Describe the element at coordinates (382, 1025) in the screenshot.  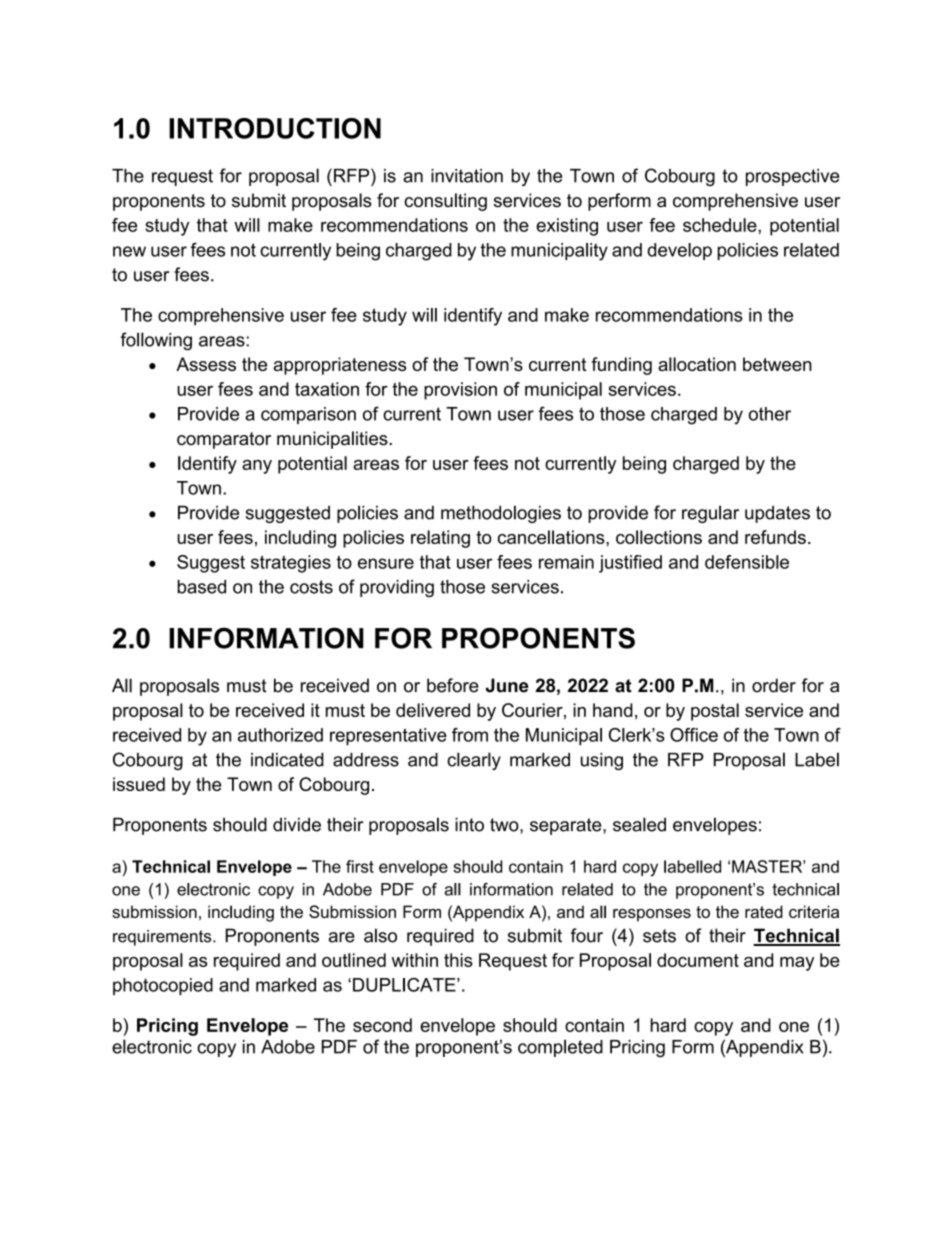
I see `second` at that location.
